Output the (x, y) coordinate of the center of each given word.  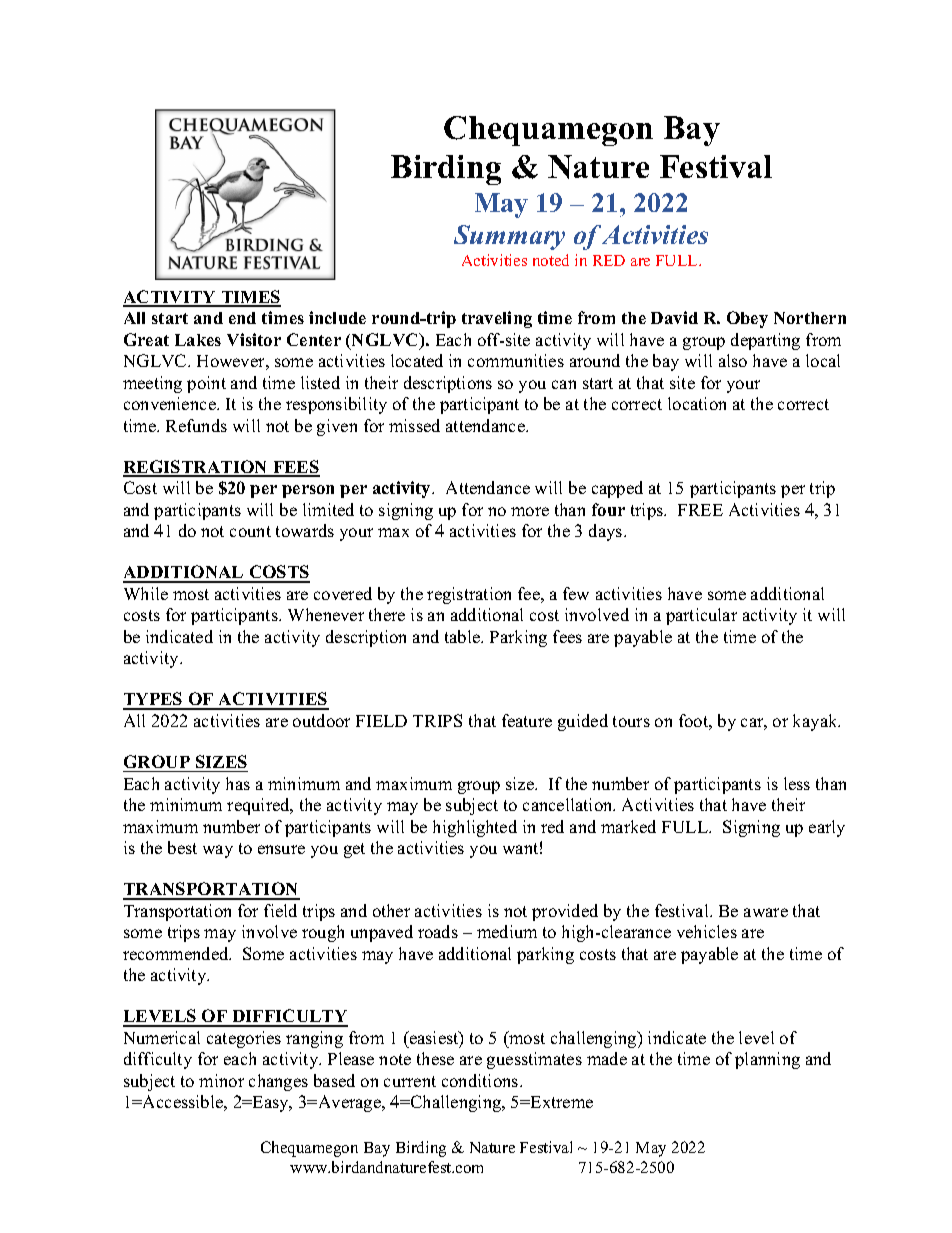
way (218, 851)
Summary (509, 237)
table (464, 636)
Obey (747, 319)
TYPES (154, 700)
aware (766, 912)
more (530, 511)
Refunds (196, 425)
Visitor (254, 339)
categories (244, 1039)
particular (701, 616)
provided (565, 912)
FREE (700, 510)
